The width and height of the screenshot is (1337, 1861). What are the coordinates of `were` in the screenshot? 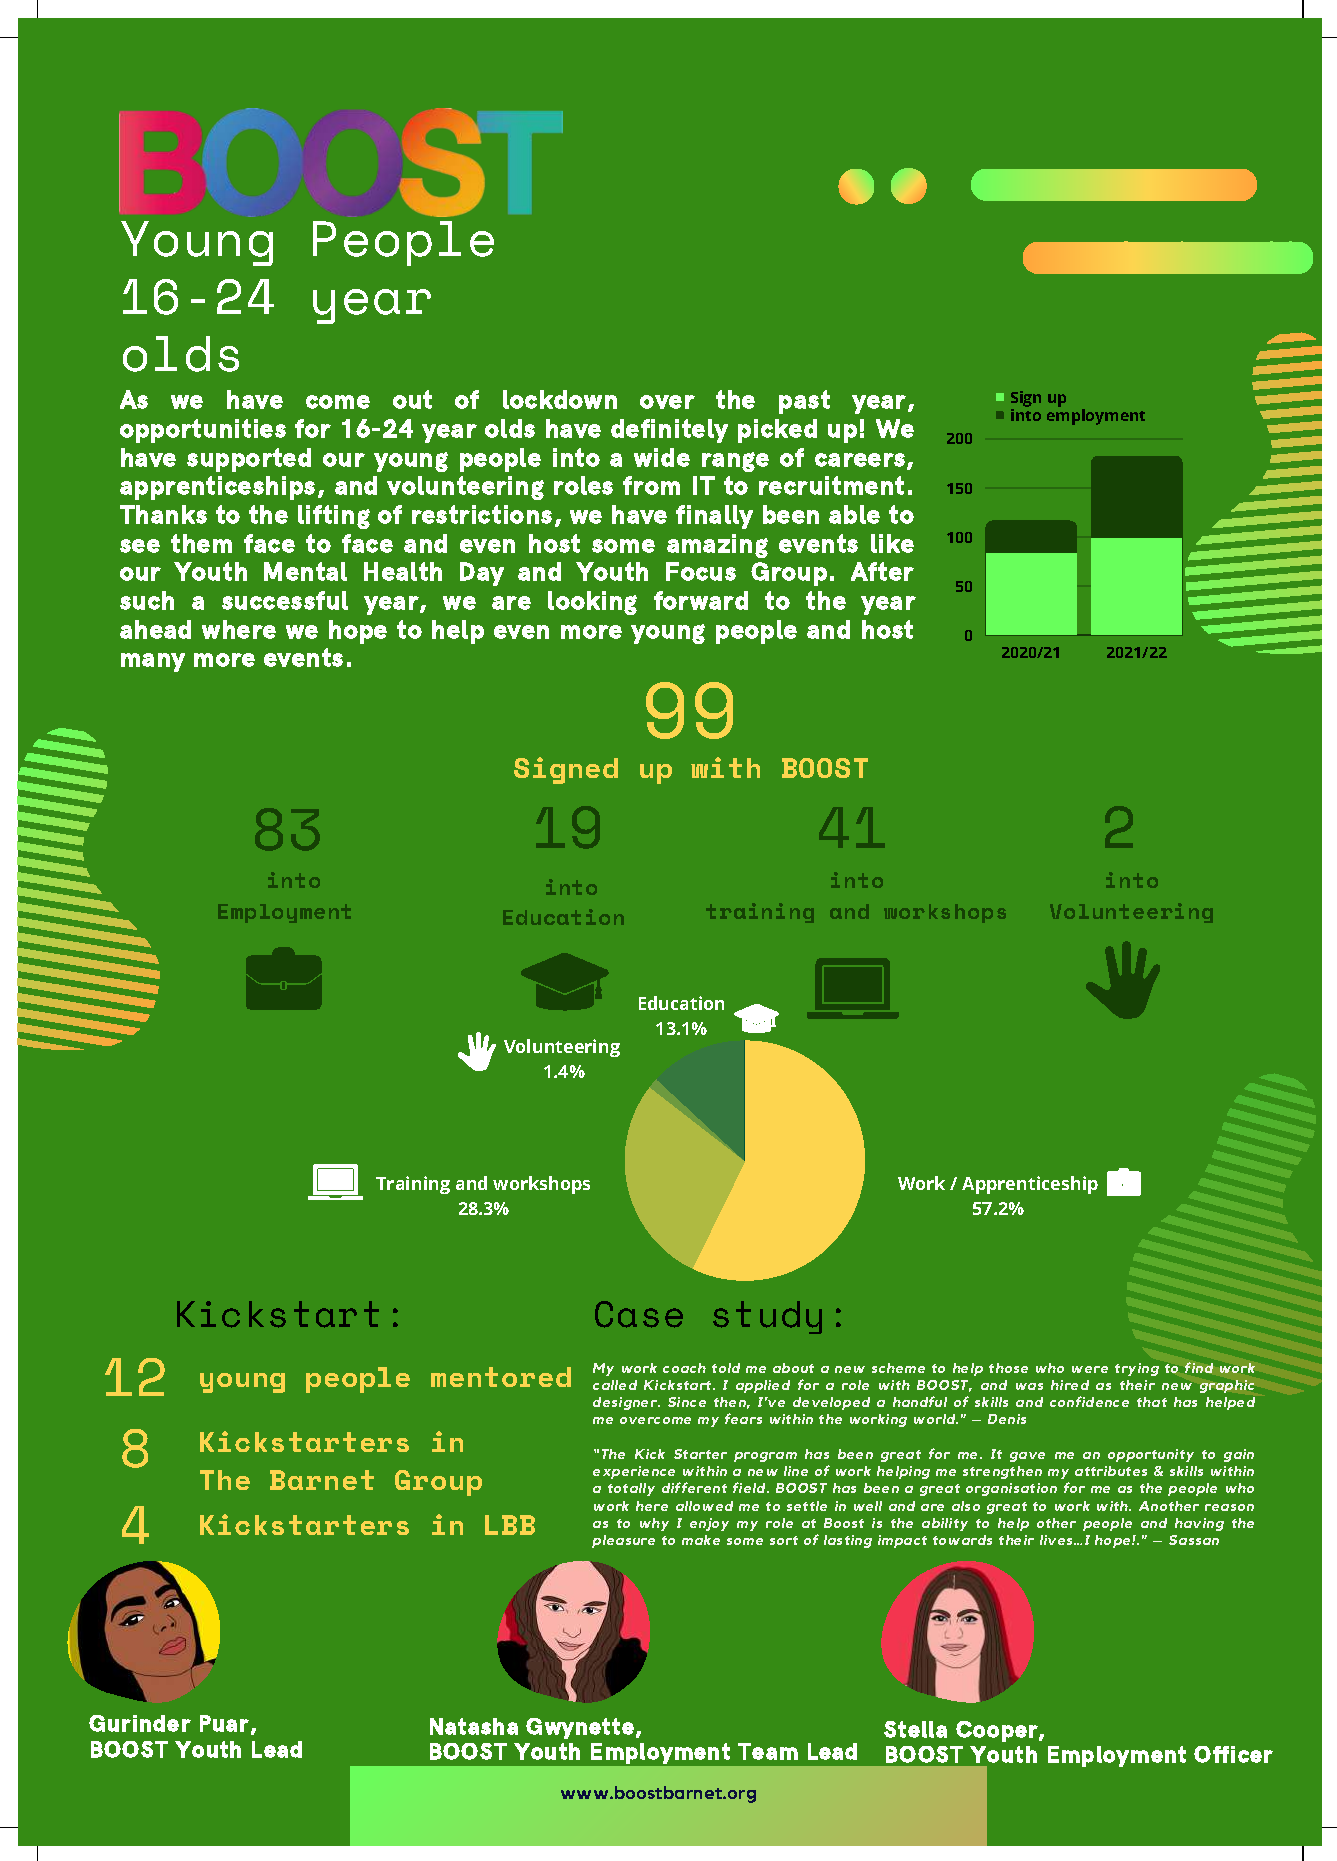 It's located at (1090, 1369).
